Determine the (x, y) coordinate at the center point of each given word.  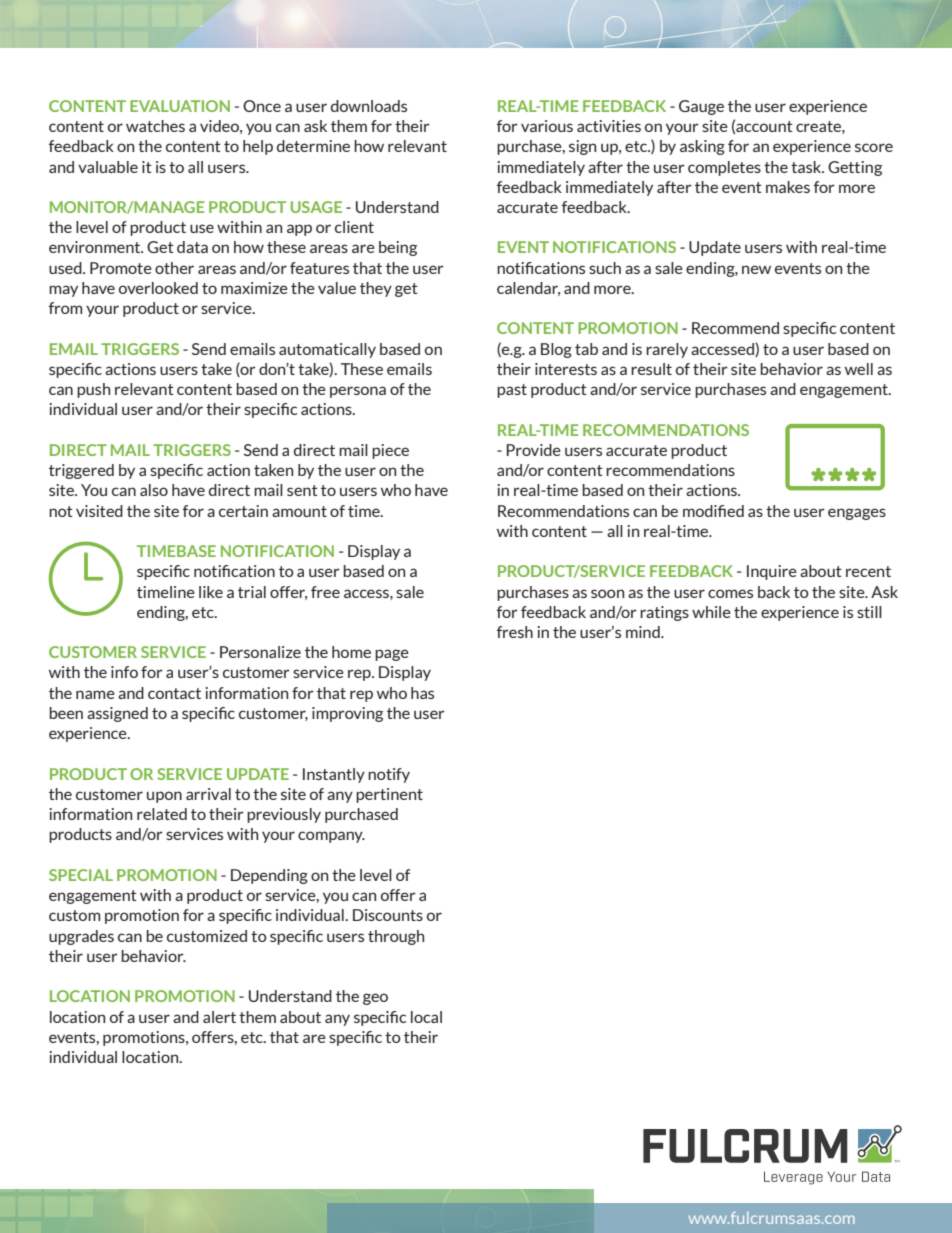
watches (155, 126)
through (396, 937)
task (807, 167)
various (547, 126)
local (426, 1017)
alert (219, 1017)
